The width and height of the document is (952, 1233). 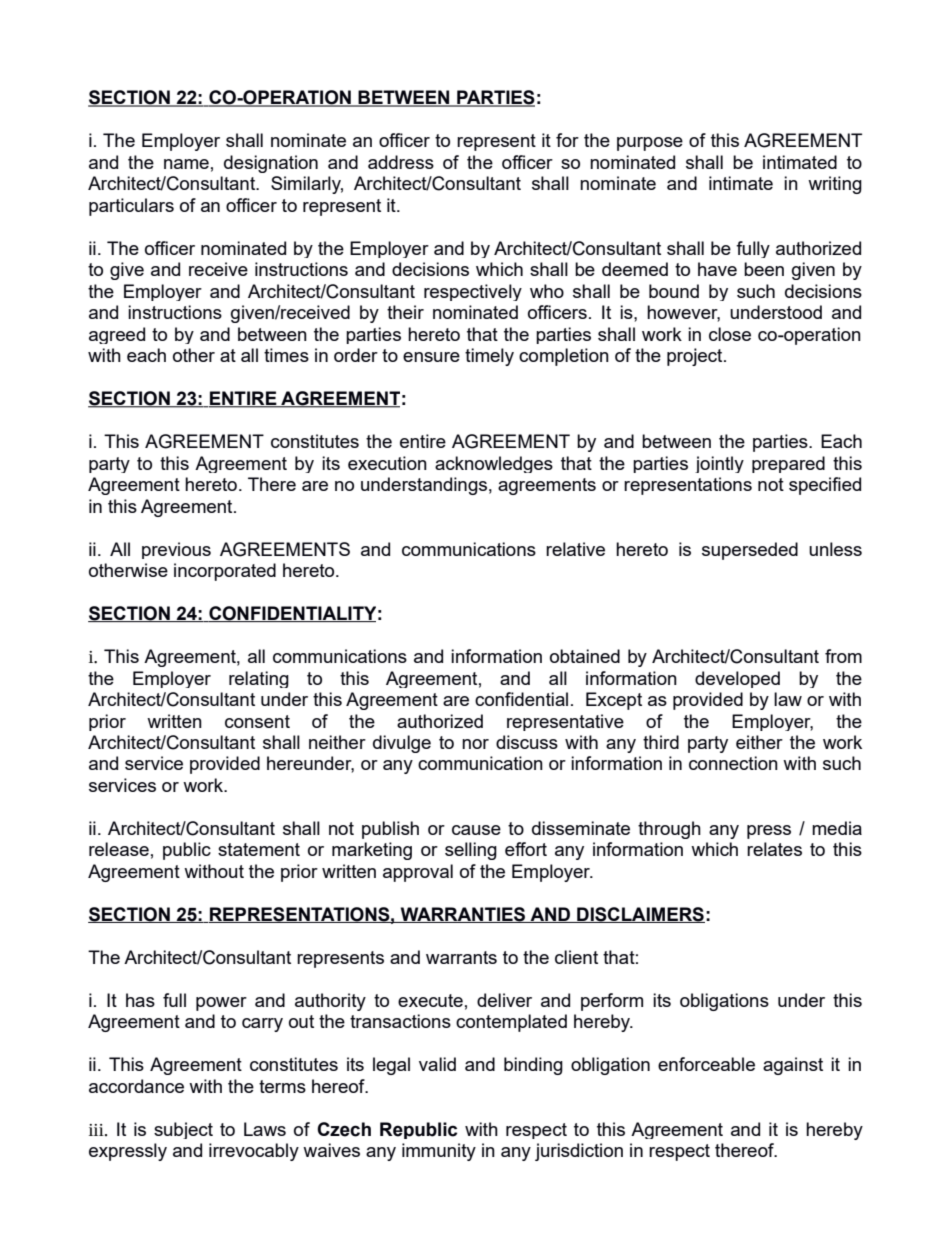 What do you see at coordinates (183, 1130) in the document?
I see `subject` at bounding box center [183, 1130].
